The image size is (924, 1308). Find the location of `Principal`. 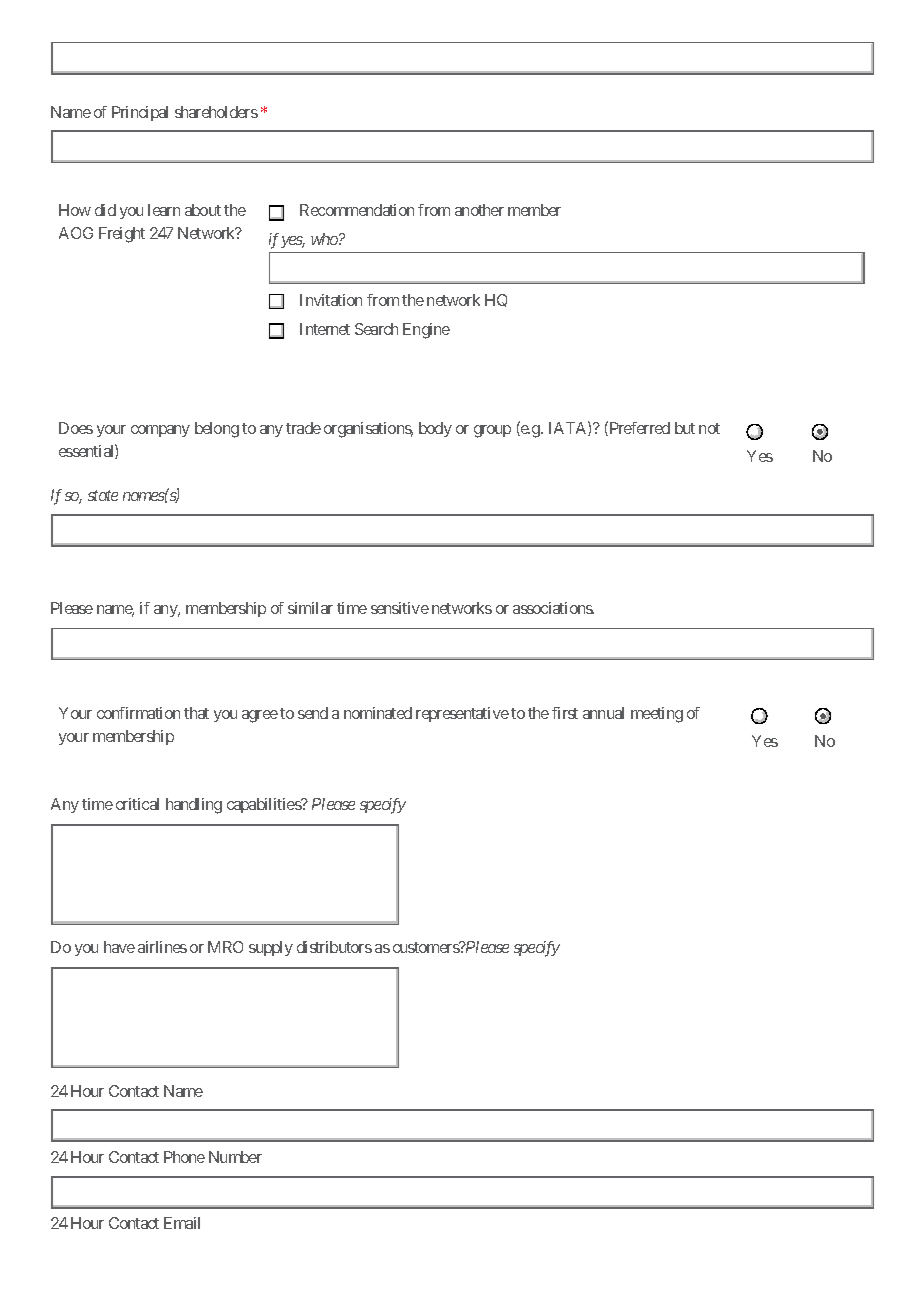

Principal is located at coordinates (140, 113).
